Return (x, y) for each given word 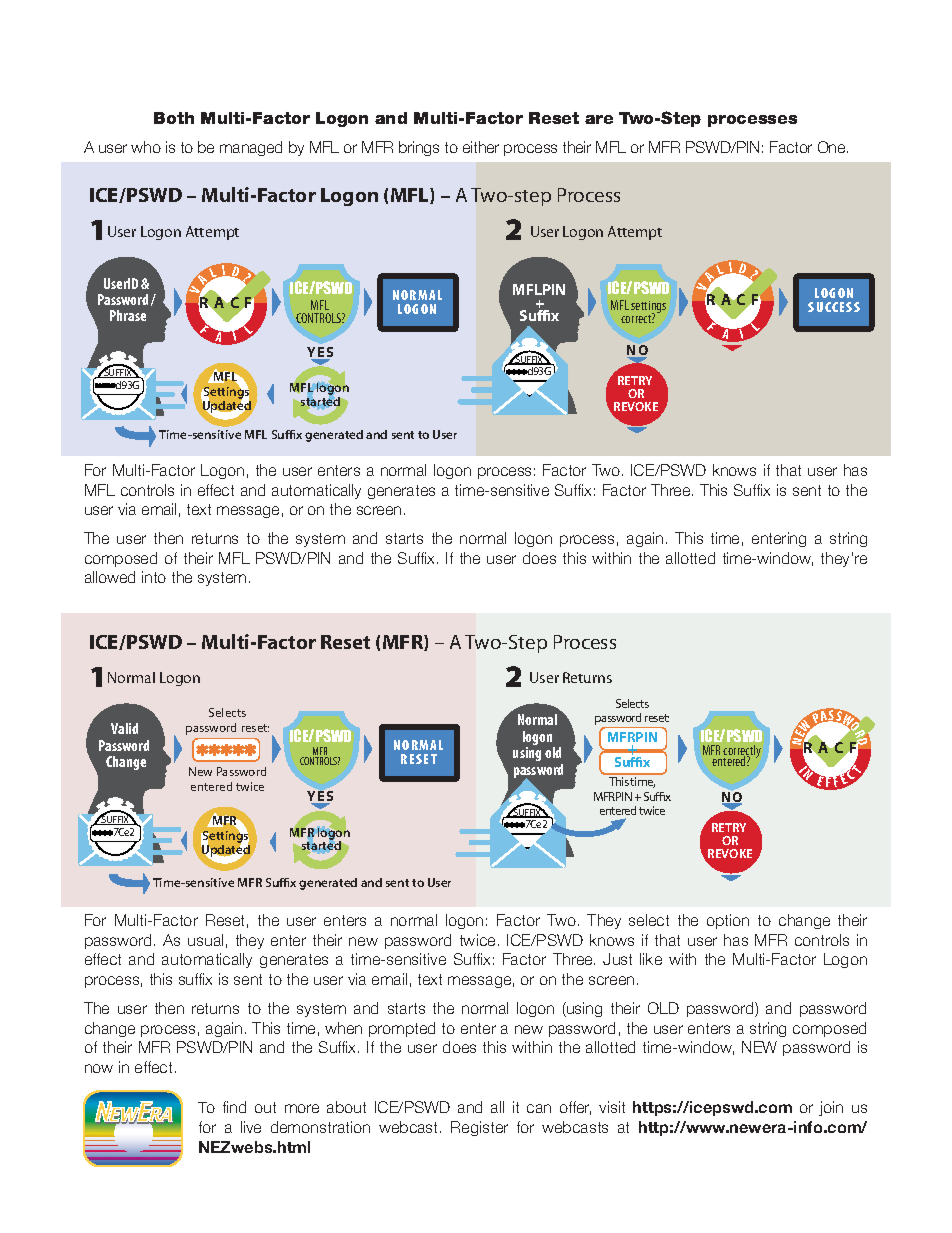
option (728, 921)
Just (617, 959)
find (234, 1107)
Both (174, 118)
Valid (124, 728)
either (481, 147)
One (833, 147)
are (599, 119)
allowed (110, 577)
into (154, 577)
